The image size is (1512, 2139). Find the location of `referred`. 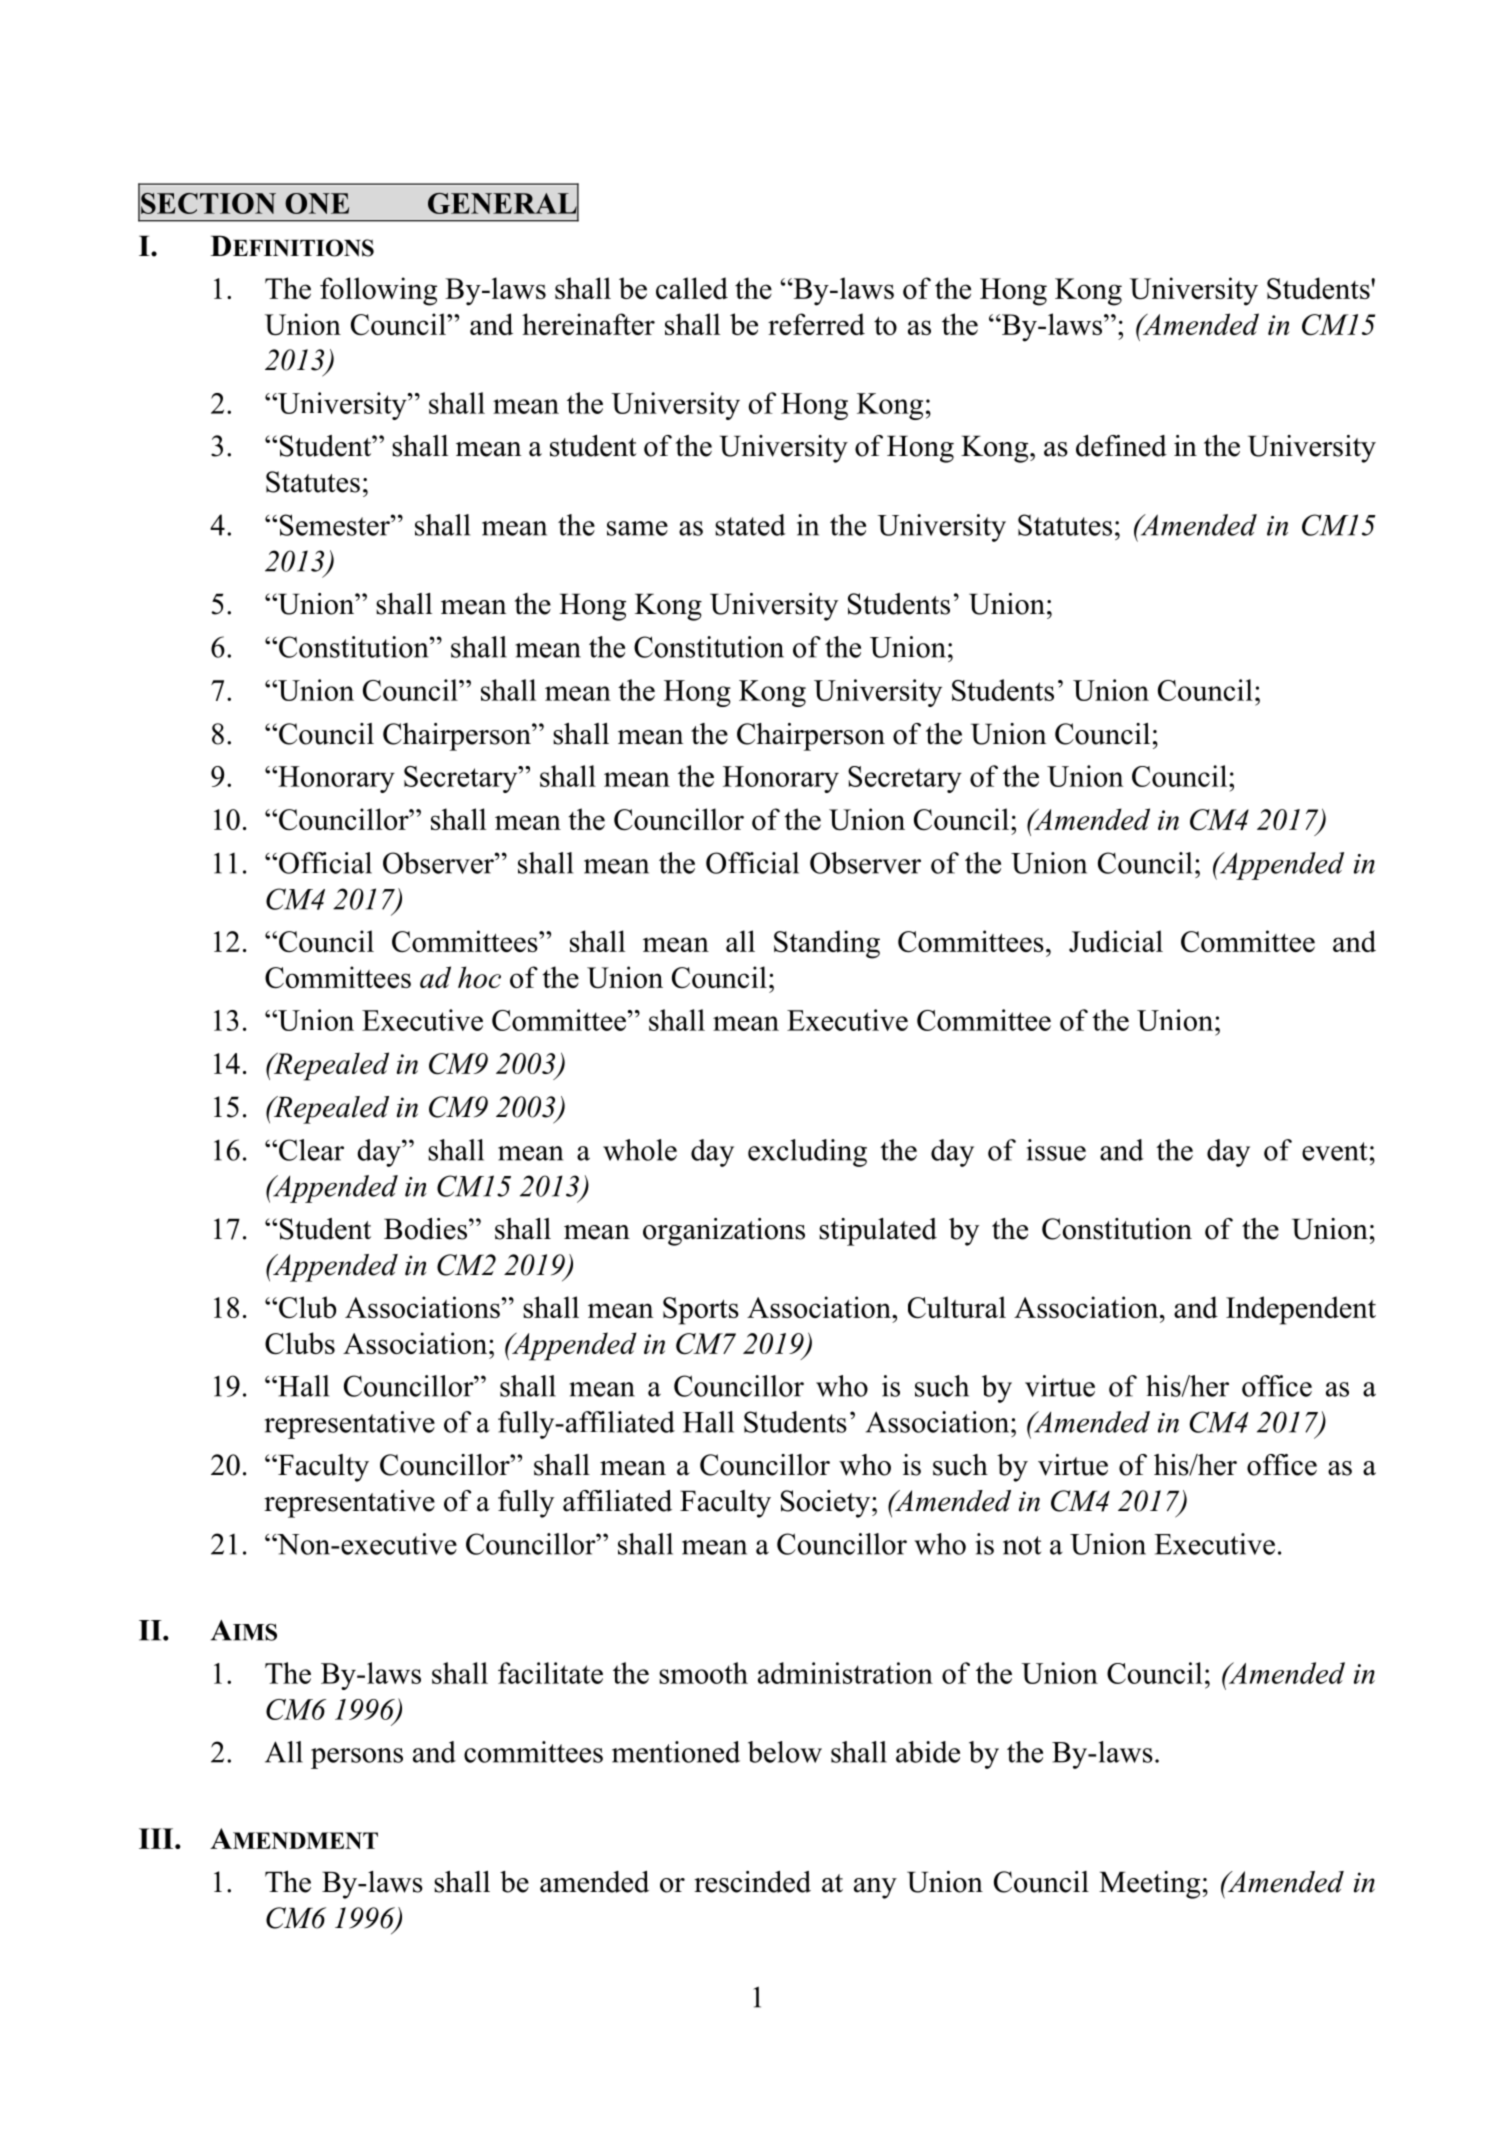

referred is located at coordinates (816, 324).
